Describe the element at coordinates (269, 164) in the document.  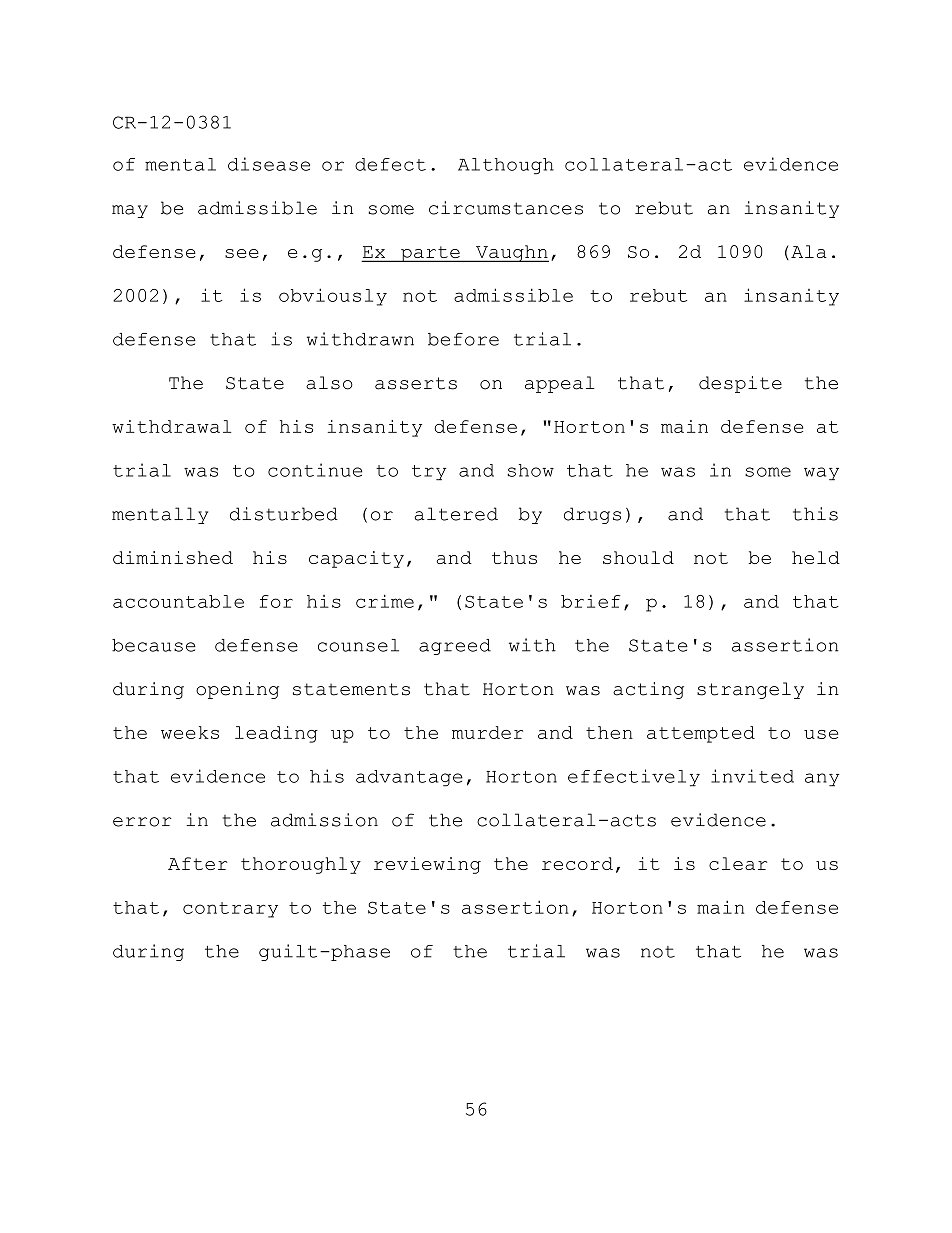
I see `disease` at that location.
